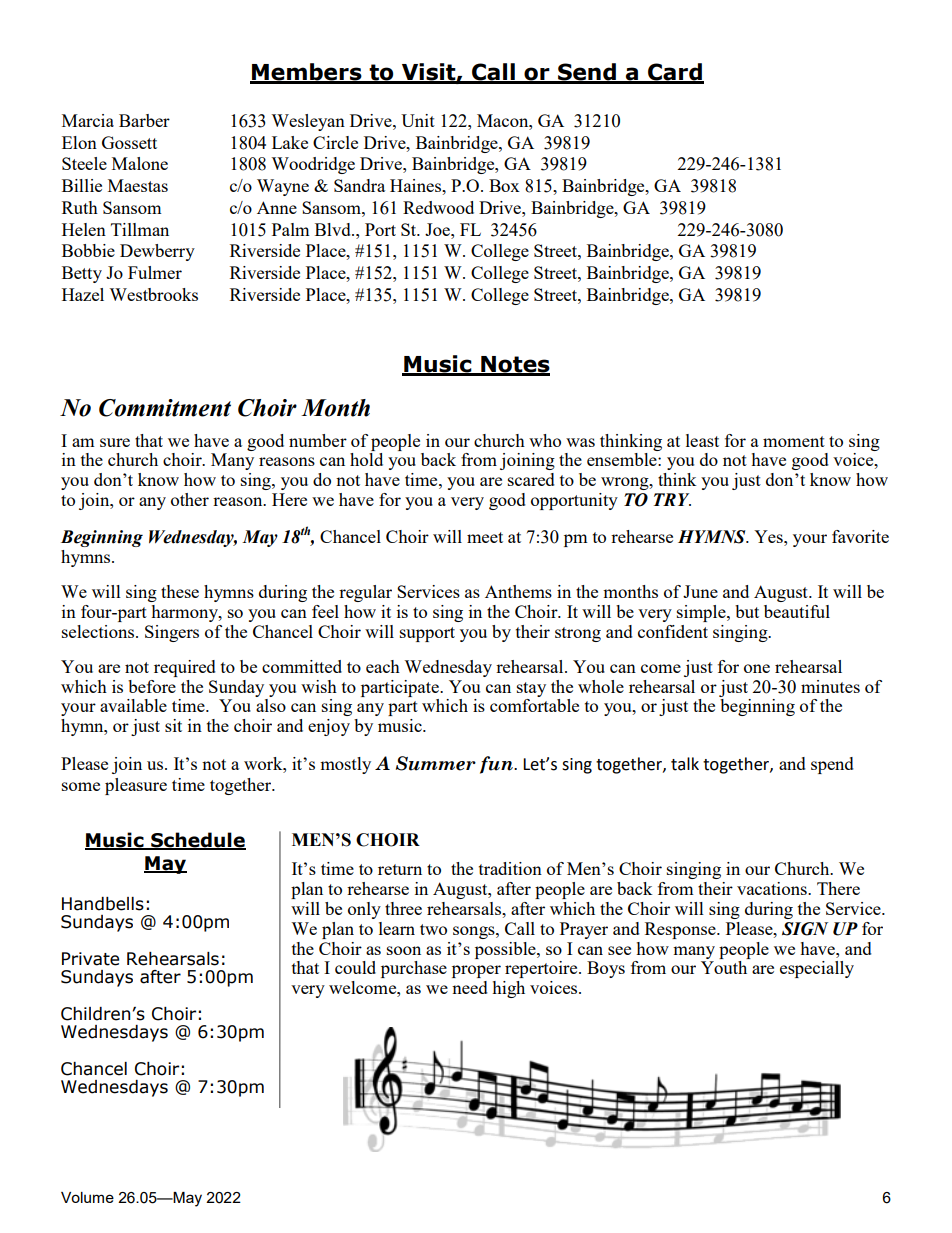 The width and height of the screenshot is (952, 1233). Describe the element at coordinates (518, 591) in the screenshot. I see `Anthems` at that location.
